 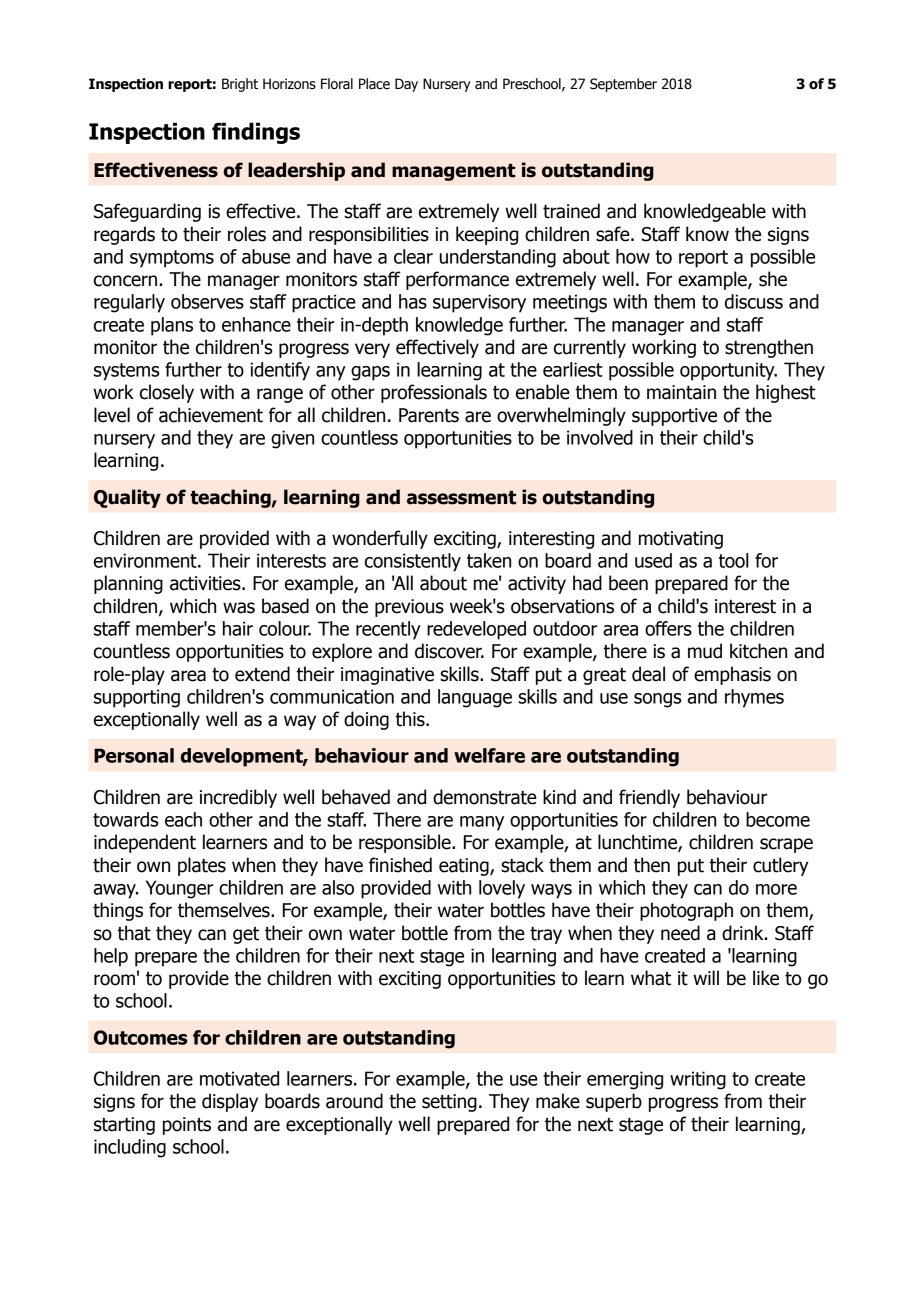 What do you see at coordinates (202, 866) in the document?
I see `plates` at bounding box center [202, 866].
